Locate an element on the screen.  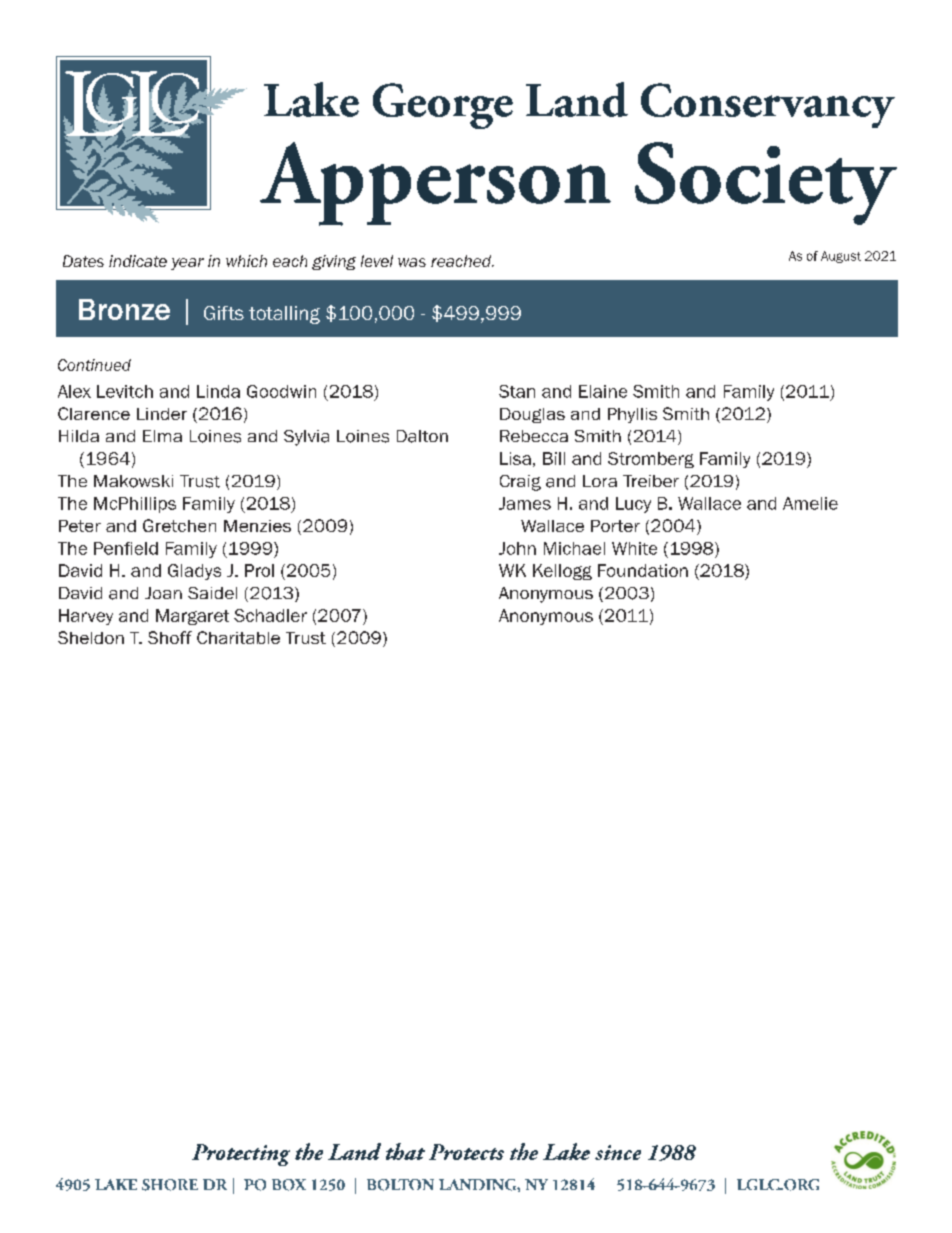
Elaine is located at coordinates (603, 391).
